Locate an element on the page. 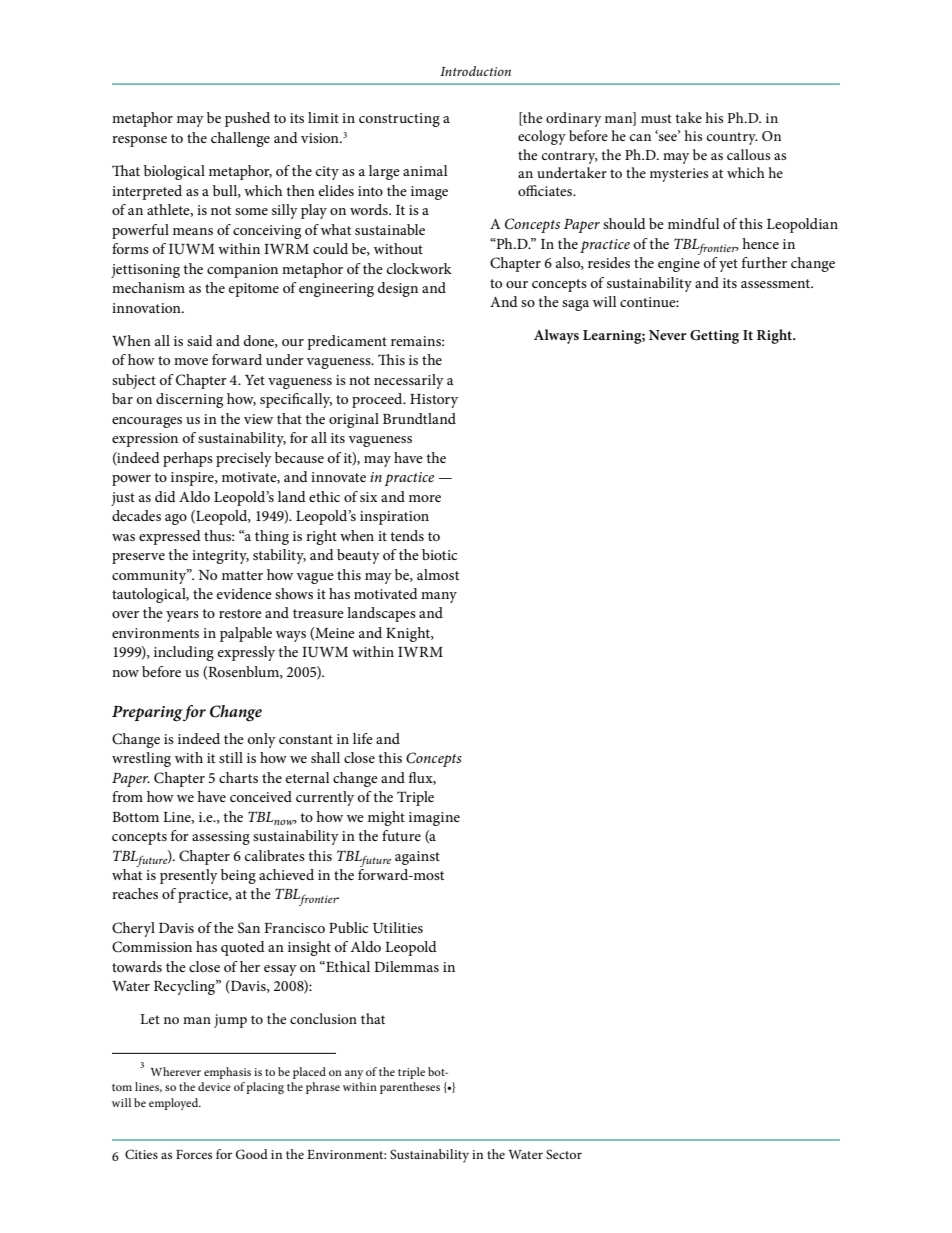  must is located at coordinates (656, 118).
